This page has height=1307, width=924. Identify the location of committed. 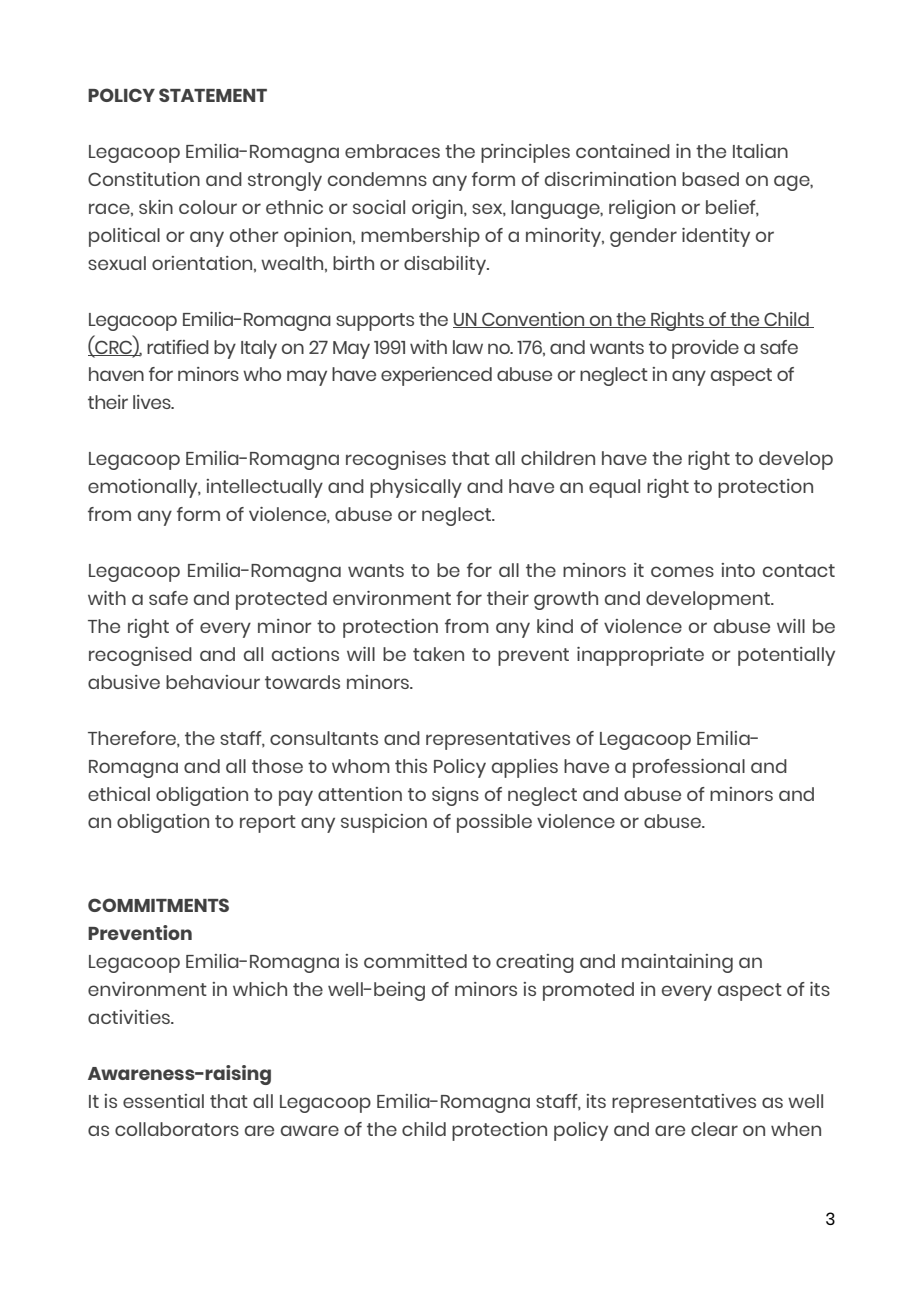
(415, 961).
